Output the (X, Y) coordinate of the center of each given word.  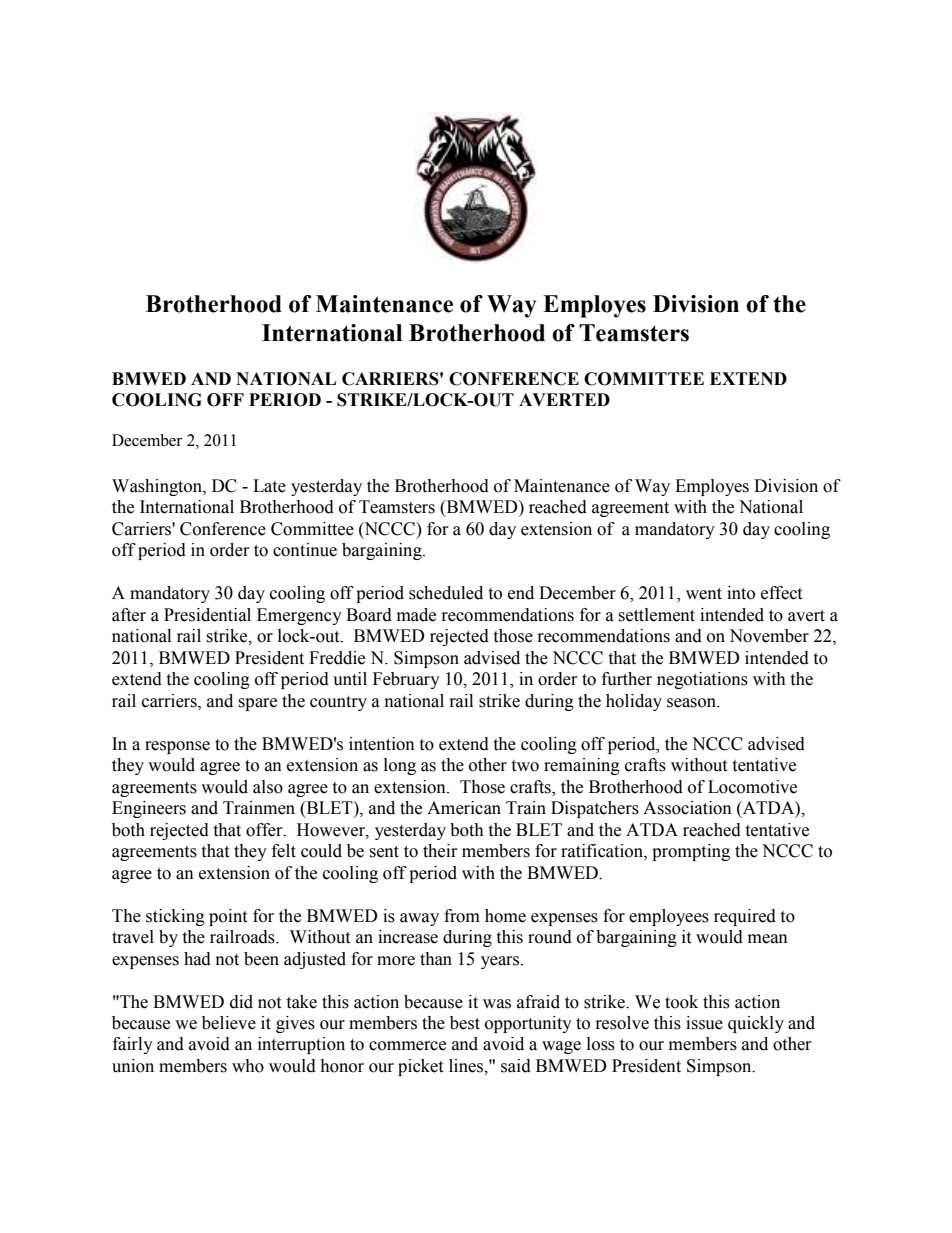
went (704, 594)
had (197, 959)
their (440, 851)
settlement (656, 615)
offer (265, 830)
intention (382, 744)
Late (269, 486)
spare (257, 704)
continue (305, 550)
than (436, 959)
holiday (634, 702)
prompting (691, 852)
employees (669, 917)
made (416, 615)
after (129, 615)
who (248, 1066)
